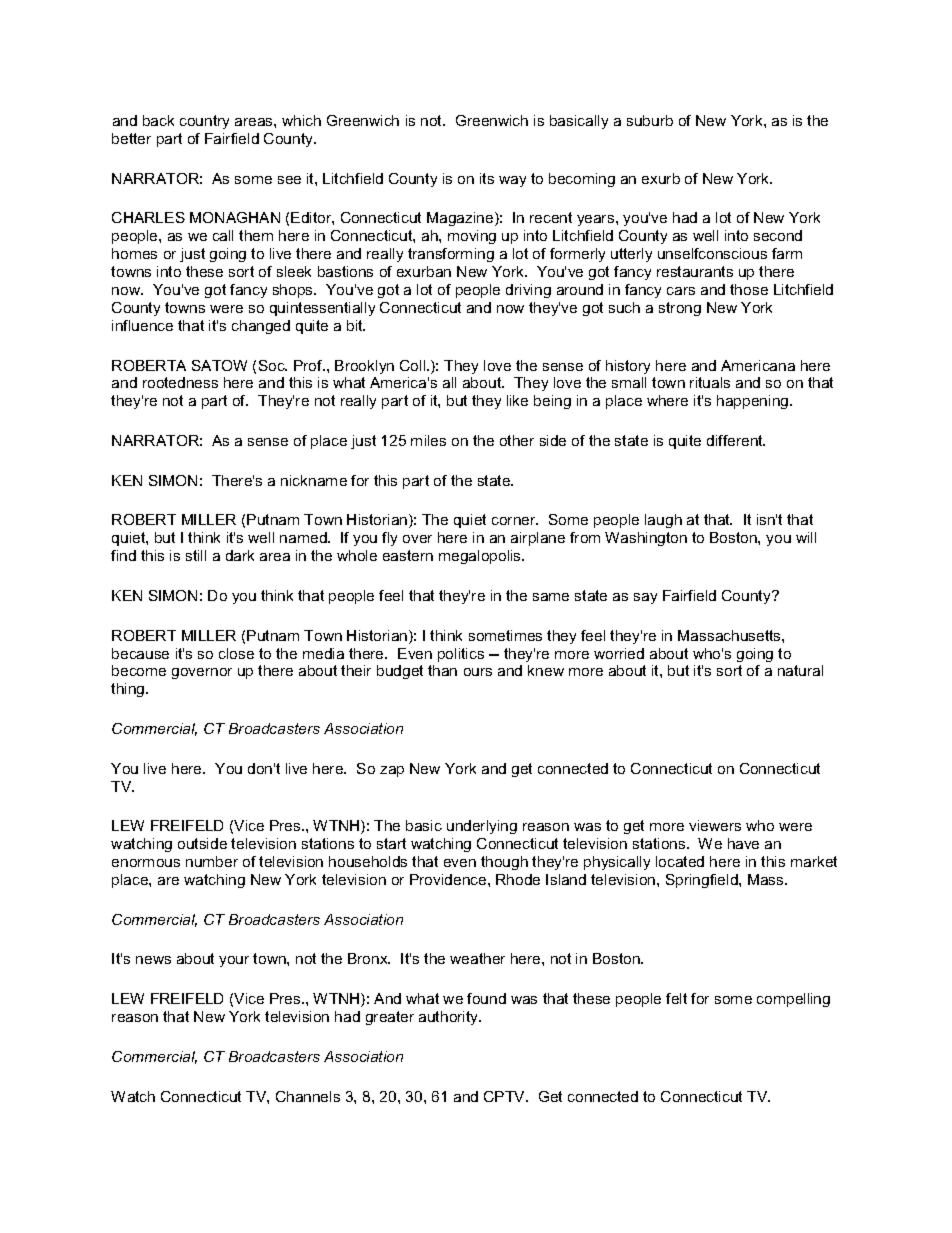  Describe the element at coordinates (650, 120) in the image. I see `suburb` at that location.
